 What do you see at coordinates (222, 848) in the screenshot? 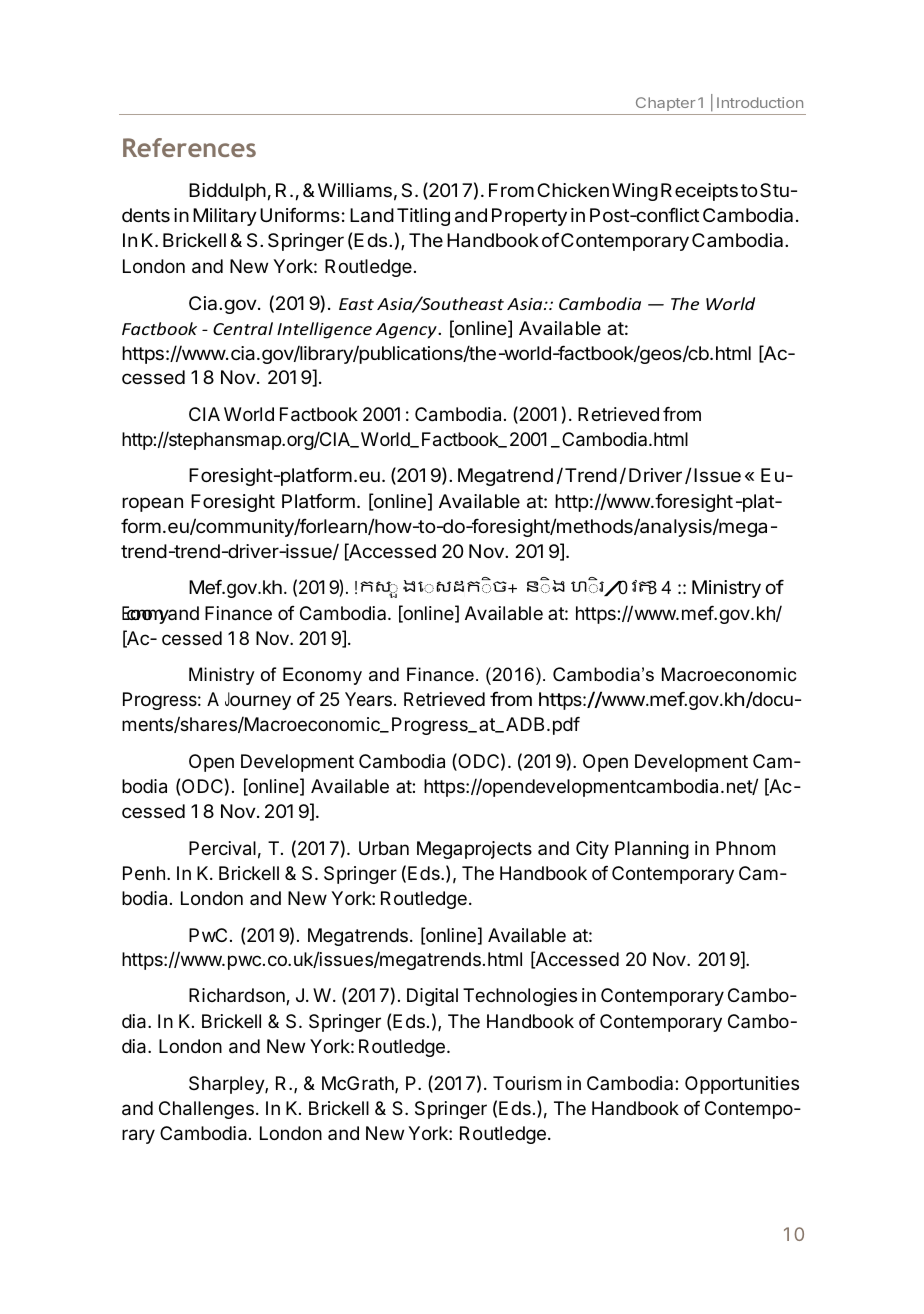
I see `Percival` at bounding box center [222, 848].
